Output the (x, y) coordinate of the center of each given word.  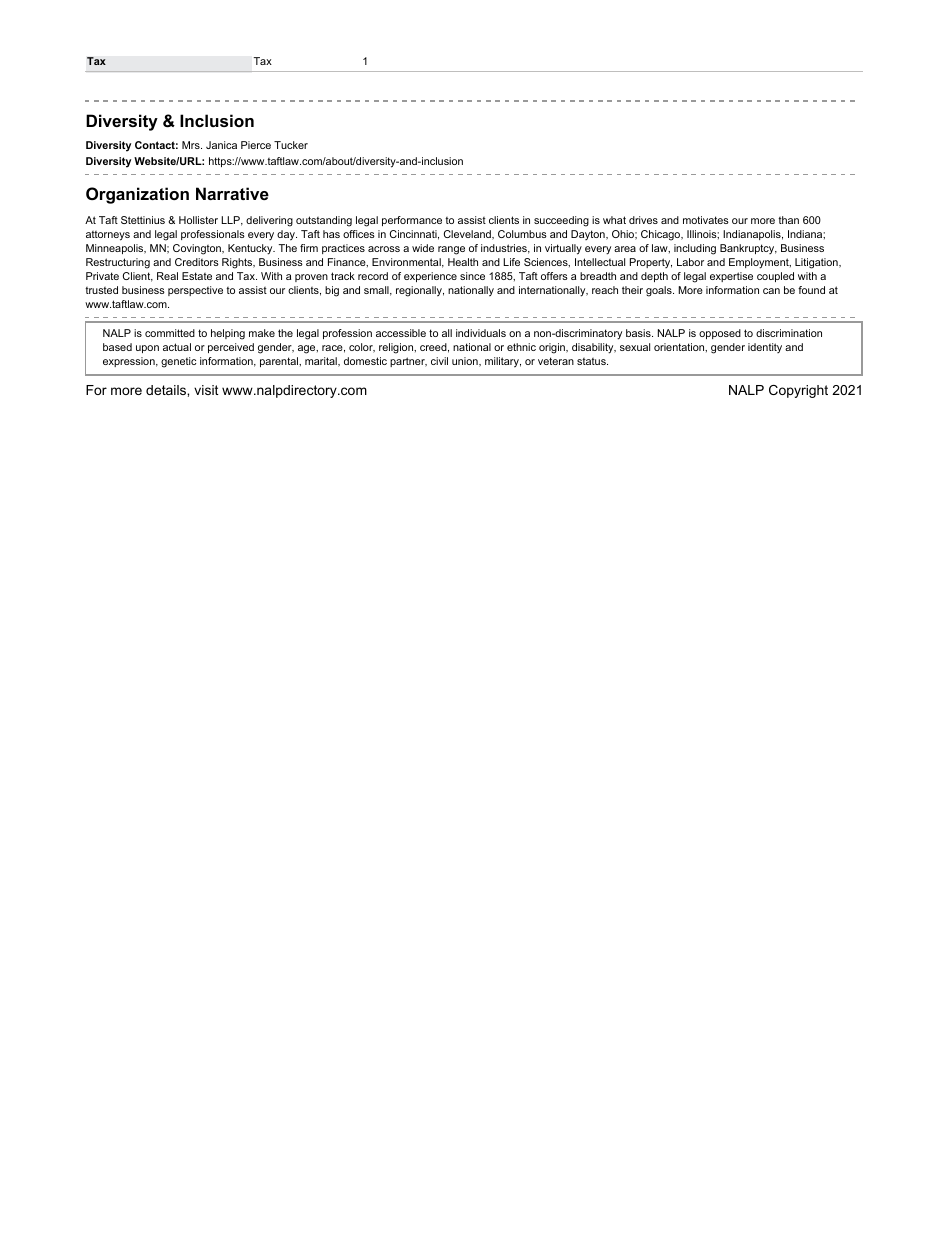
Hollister (198, 220)
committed (170, 333)
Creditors (197, 262)
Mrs (192, 145)
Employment (760, 263)
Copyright (798, 391)
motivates (706, 220)
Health (463, 262)
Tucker (291, 145)
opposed (720, 334)
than (788, 220)
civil (439, 361)
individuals (481, 333)
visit (206, 390)
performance (412, 221)
